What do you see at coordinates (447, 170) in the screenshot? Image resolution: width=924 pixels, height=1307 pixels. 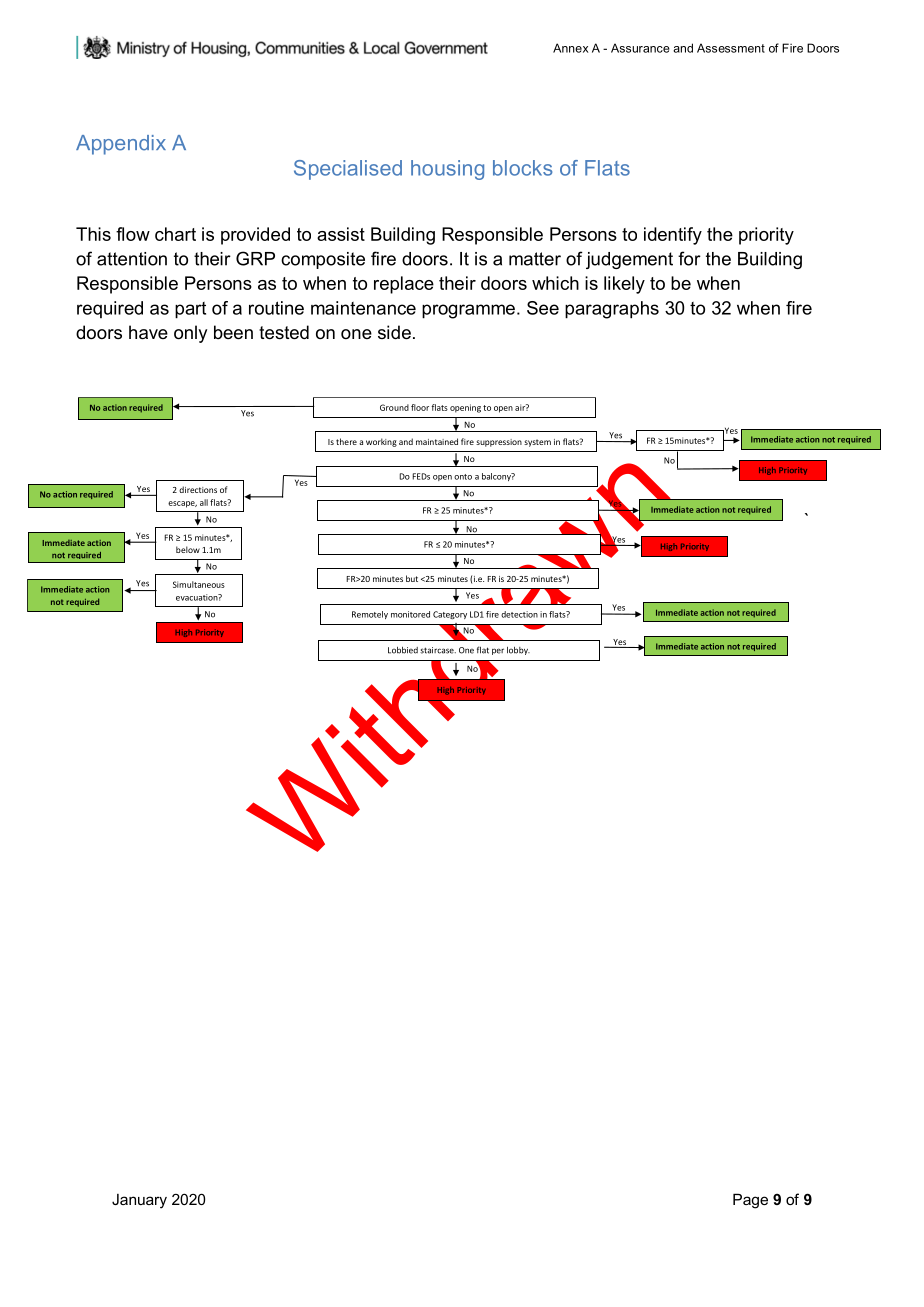 I see `housing` at bounding box center [447, 170].
